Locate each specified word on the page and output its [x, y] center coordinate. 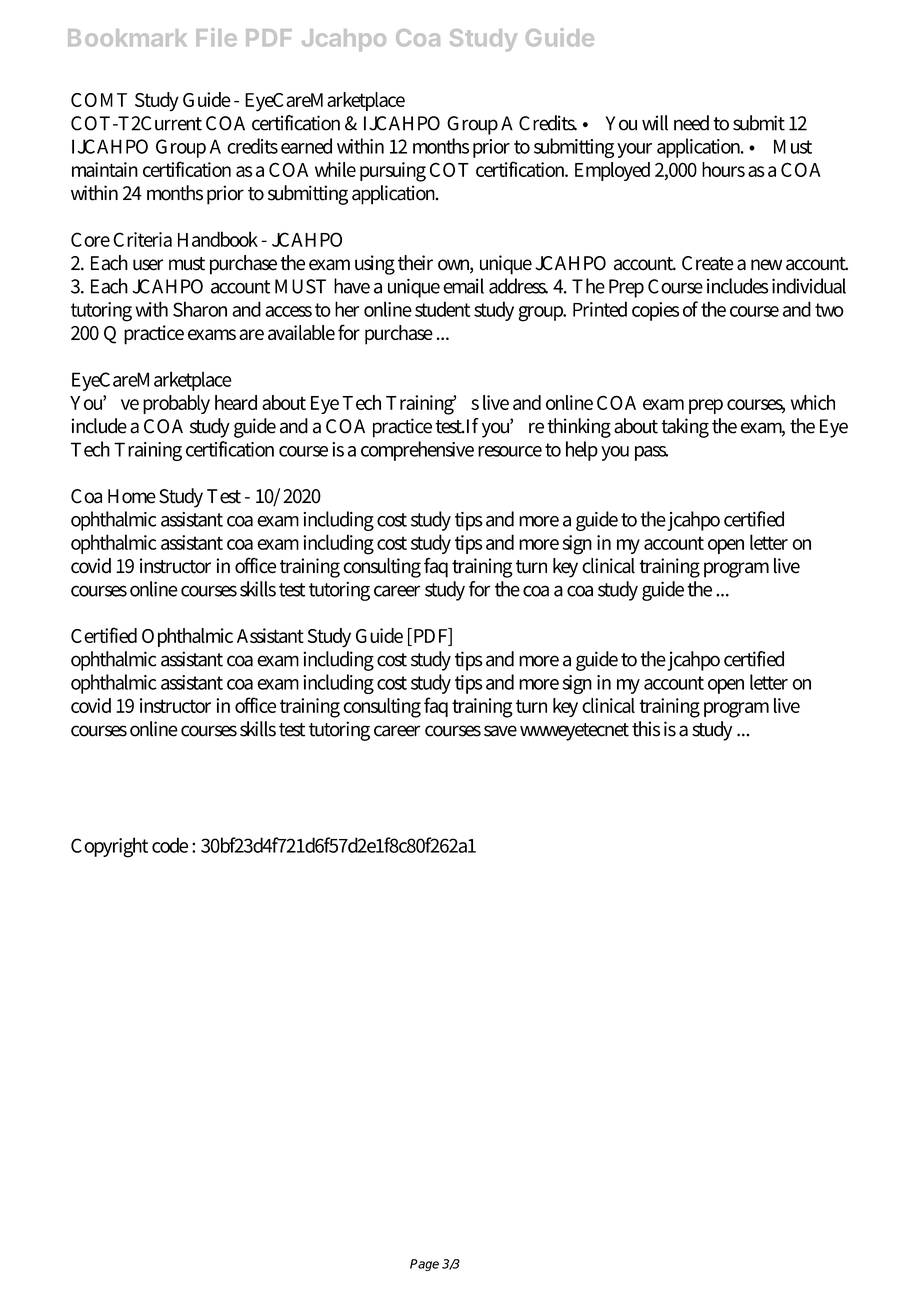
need [691, 123]
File [216, 37]
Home [132, 496]
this [646, 729]
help [582, 451]
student [442, 309]
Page [424, 1265]
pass [651, 453]
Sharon [200, 309]
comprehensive [417, 451]
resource [510, 451]
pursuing [393, 172]
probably [176, 404]
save [500, 731]
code [170, 845]
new [766, 265]
